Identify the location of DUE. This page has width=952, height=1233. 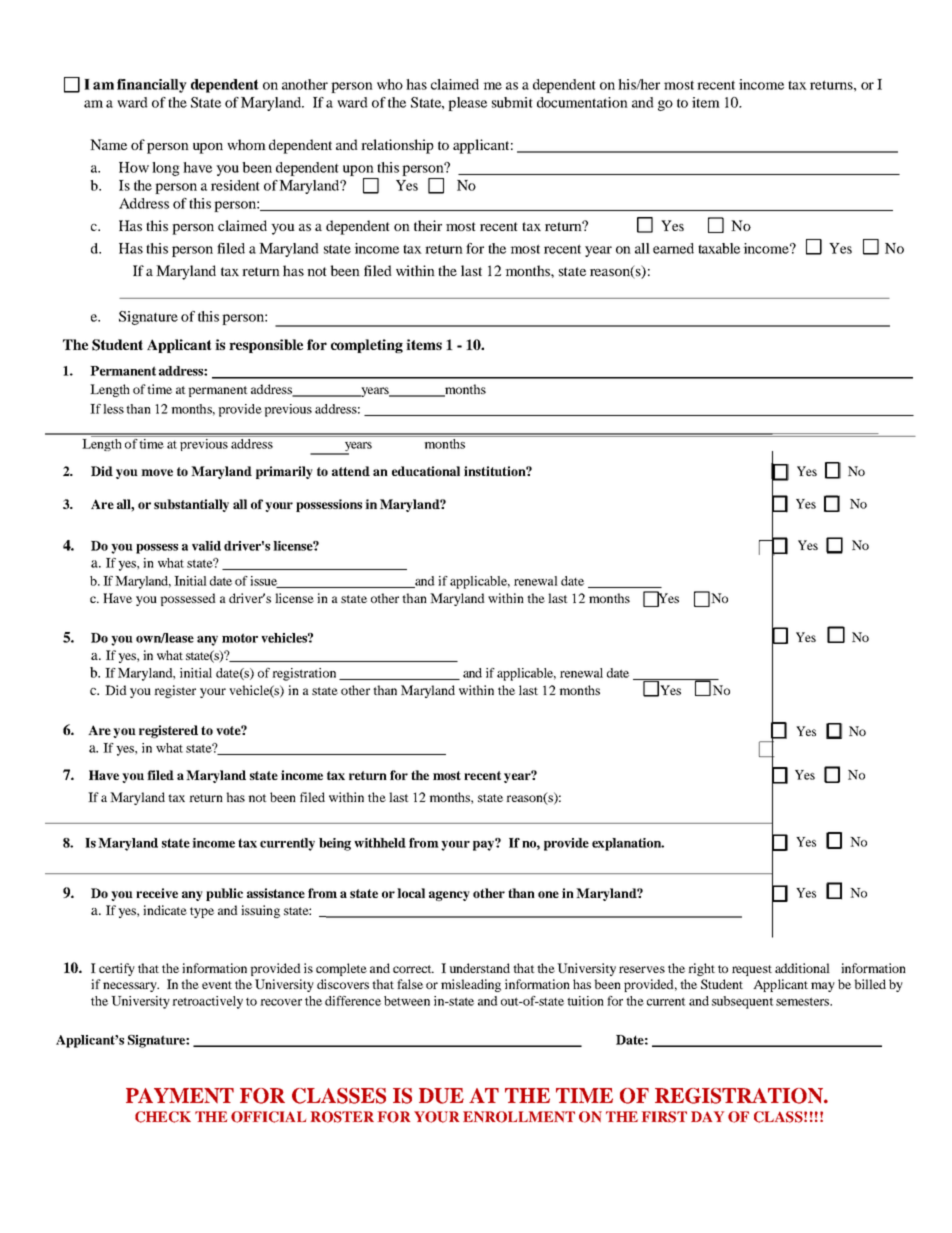
(441, 1096).
